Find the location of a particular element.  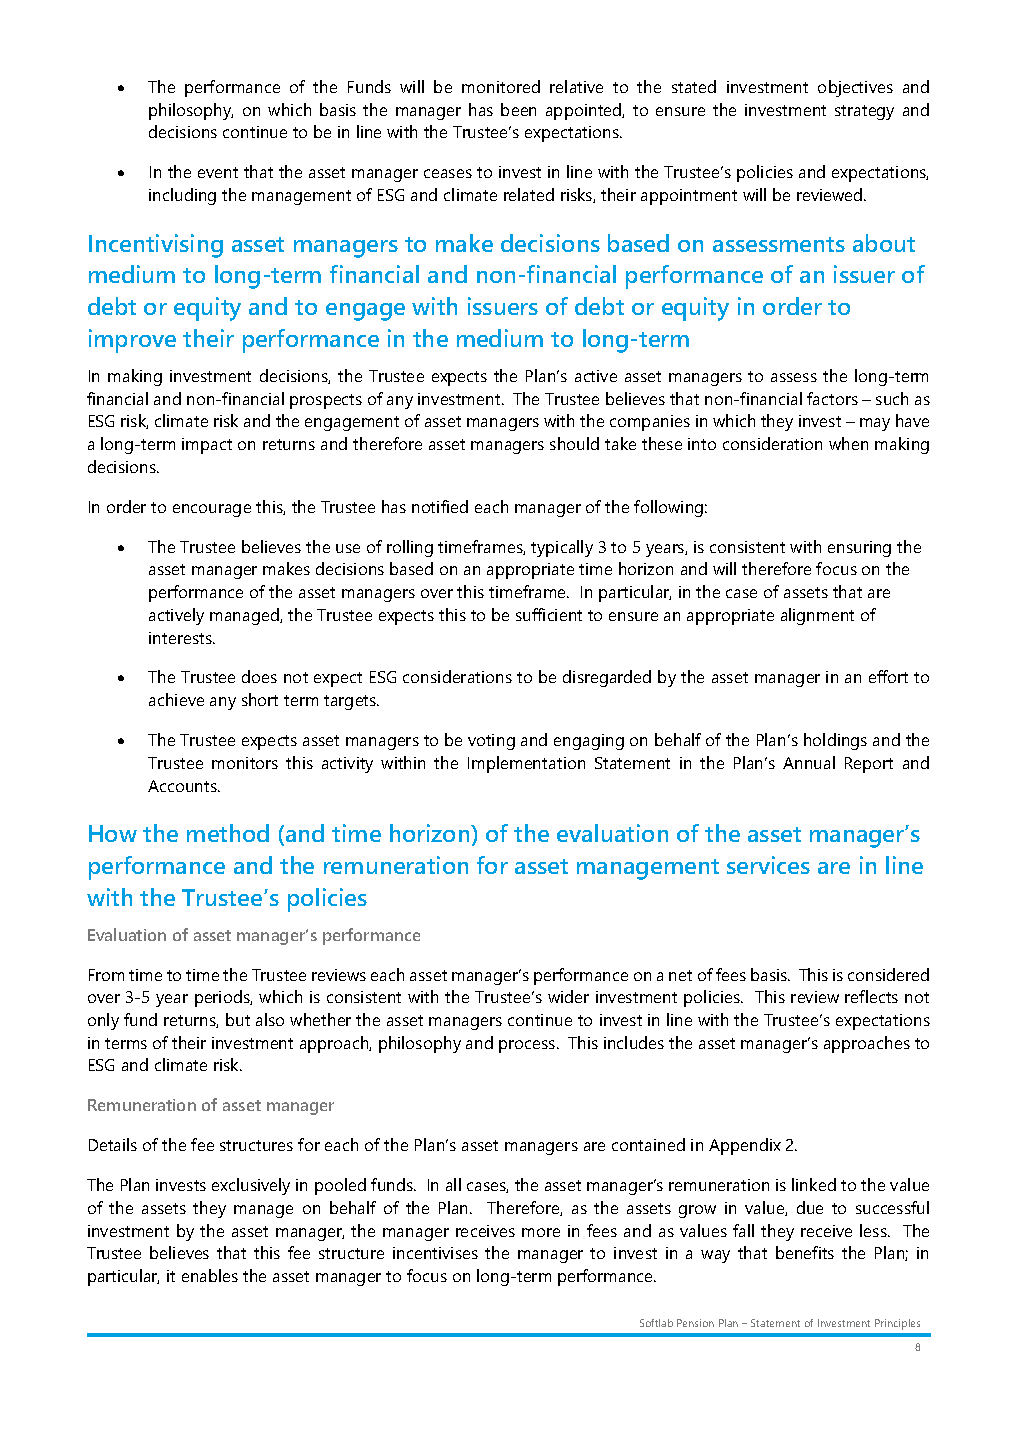

more is located at coordinates (541, 1232).
